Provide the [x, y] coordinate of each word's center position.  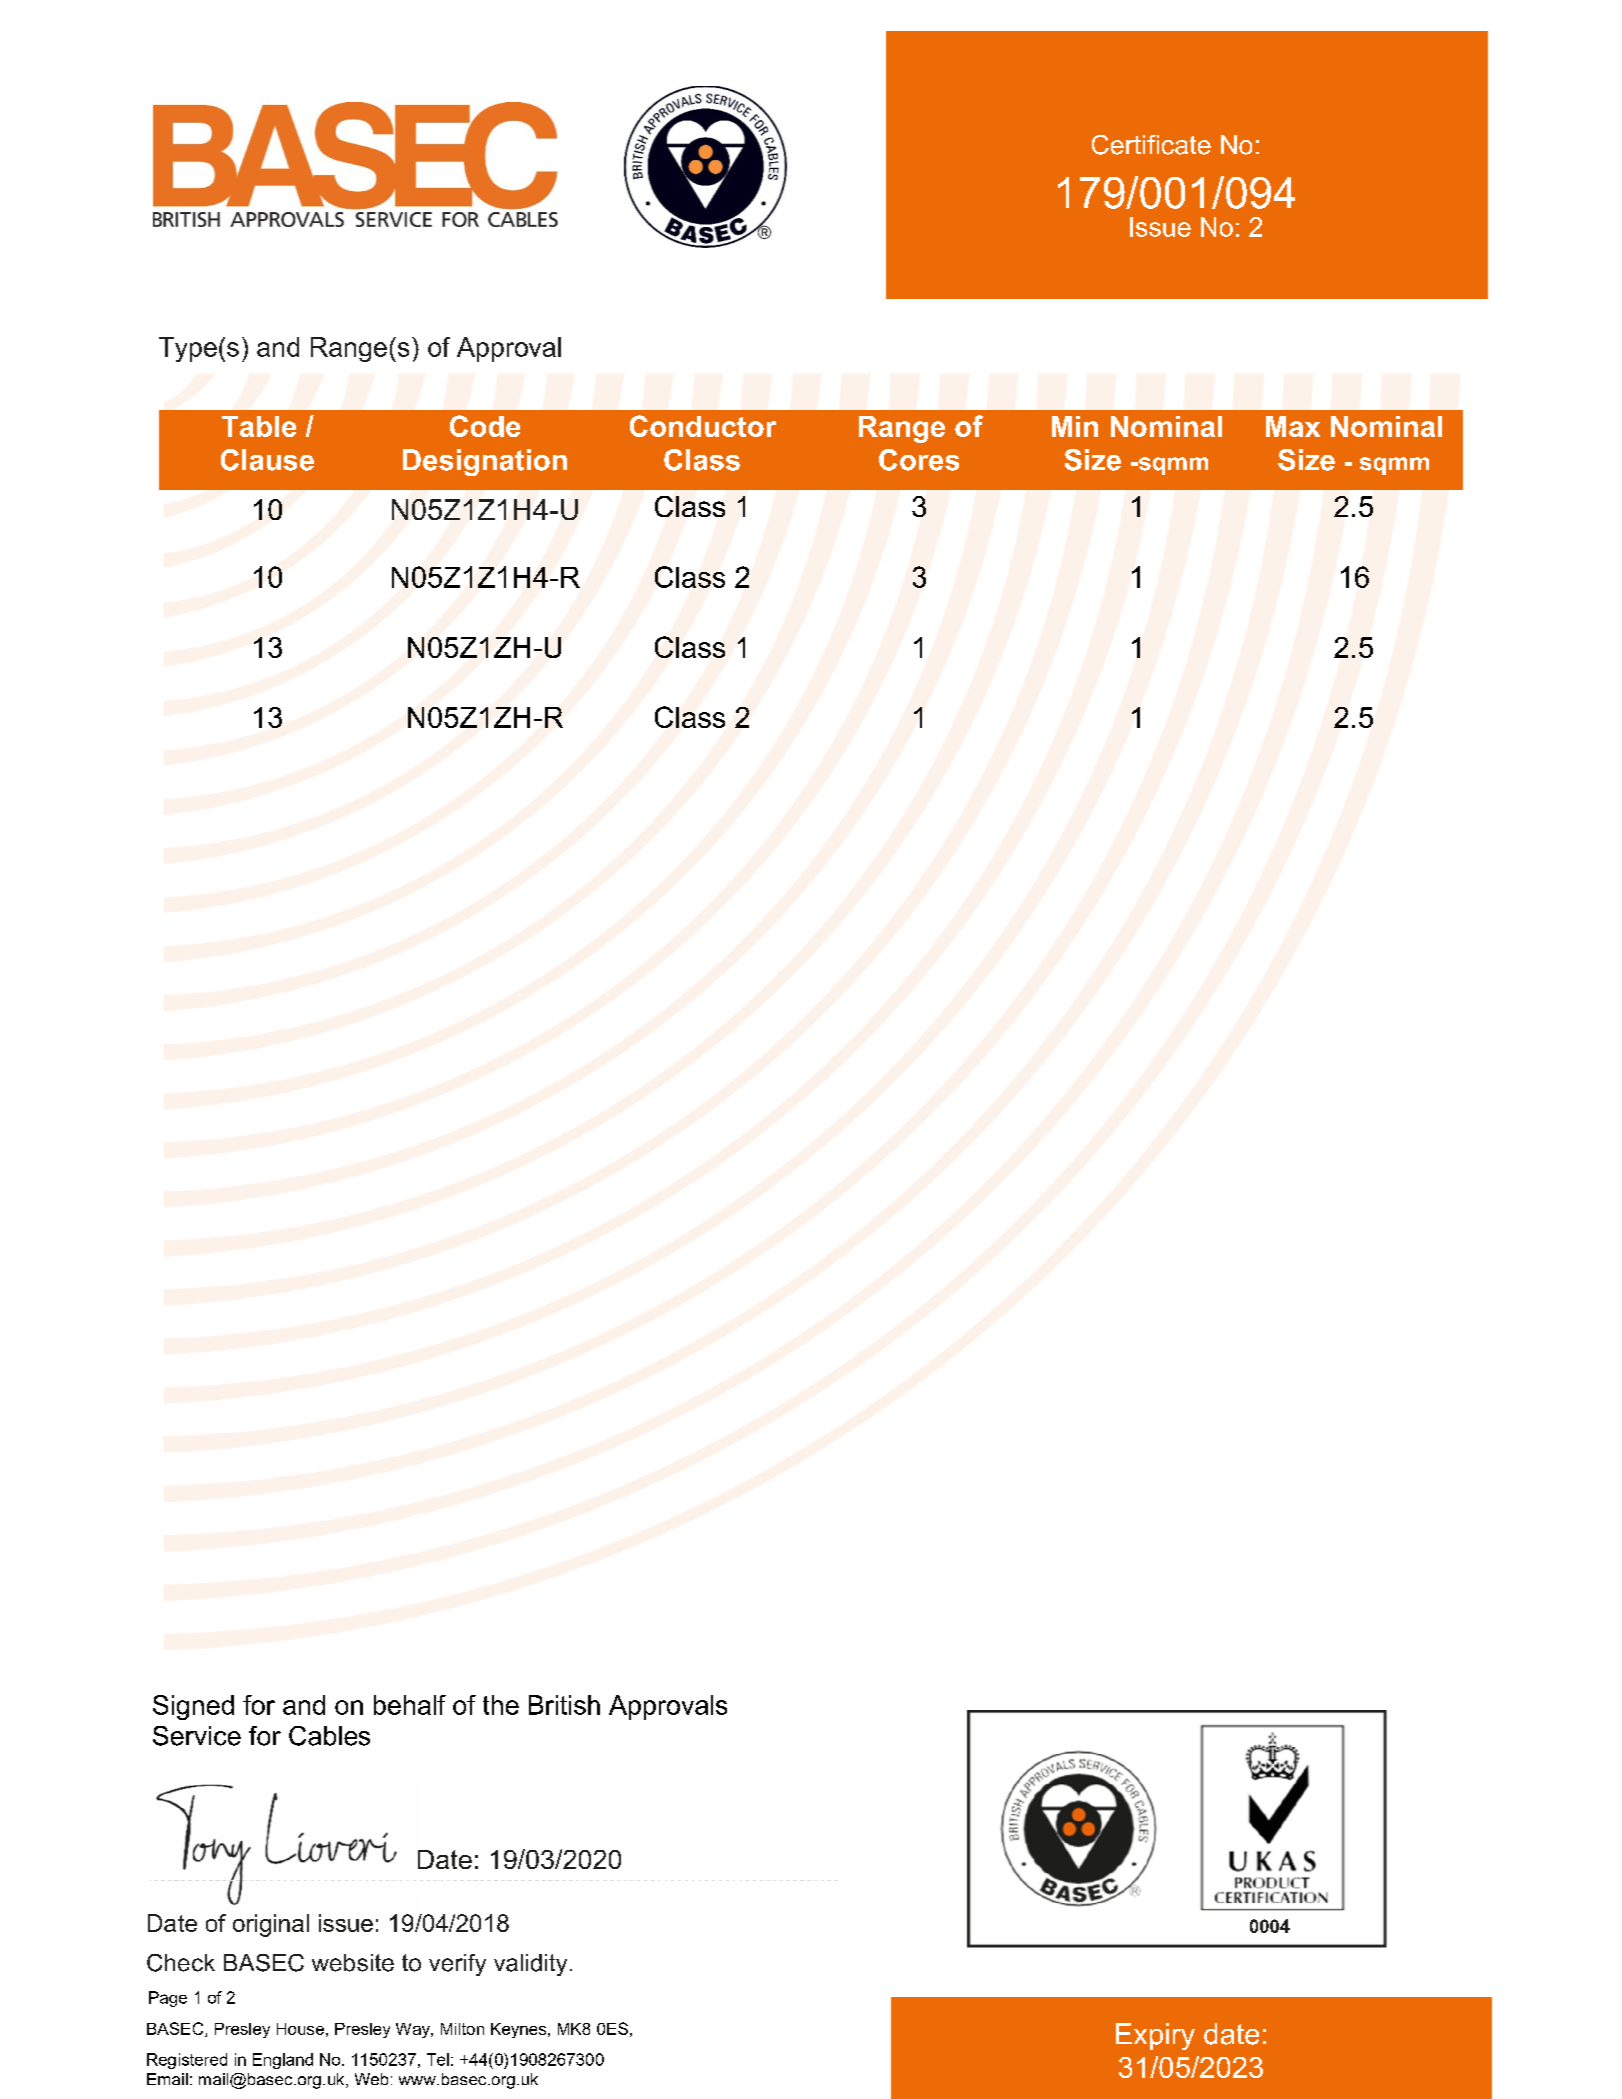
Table [259, 426]
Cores [919, 460]
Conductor [703, 426]
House [300, 2029]
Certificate [1151, 145]
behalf [410, 1705]
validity [530, 1965]
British [564, 1705]
